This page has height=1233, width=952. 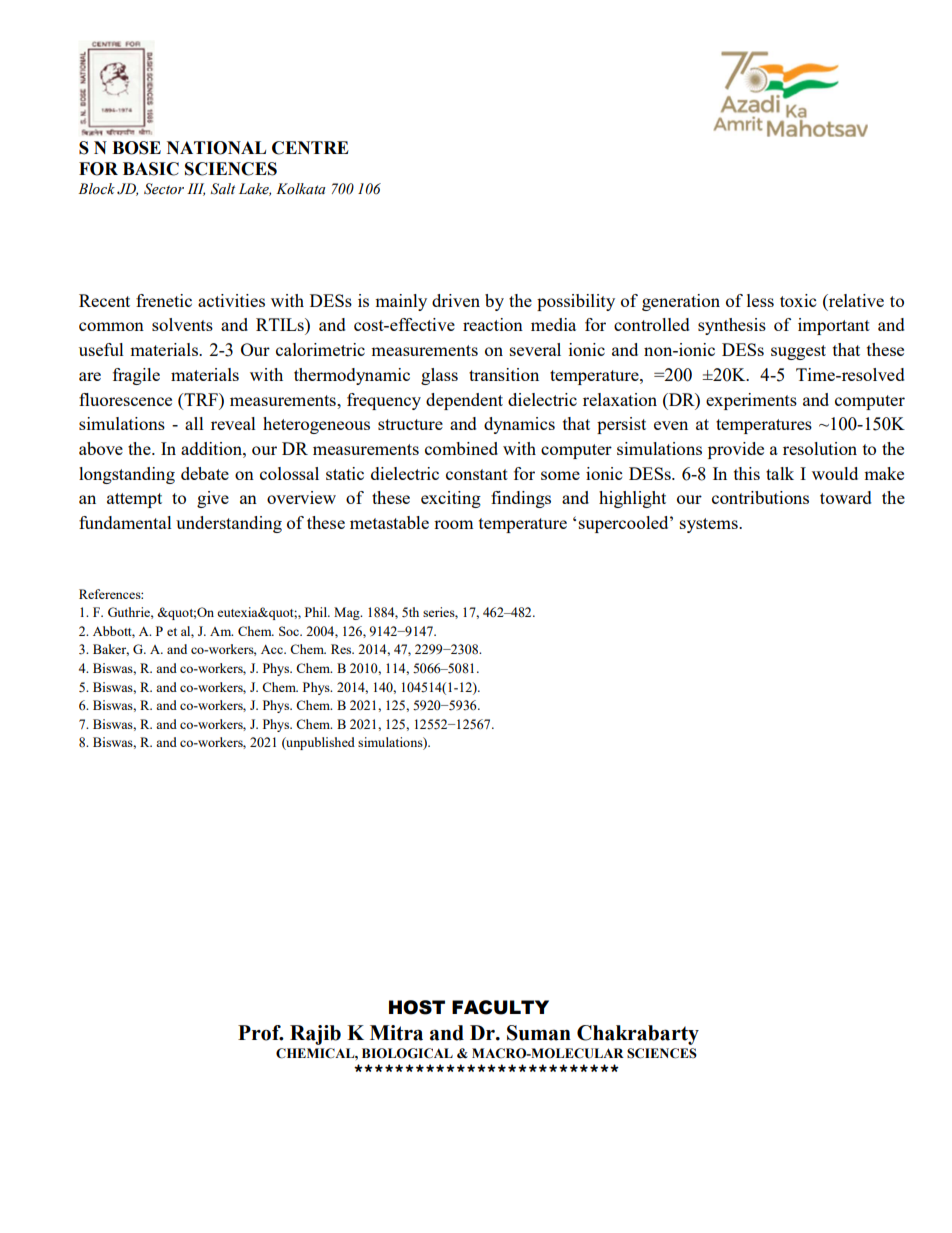 I want to click on systems, so click(x=710, y=525).
